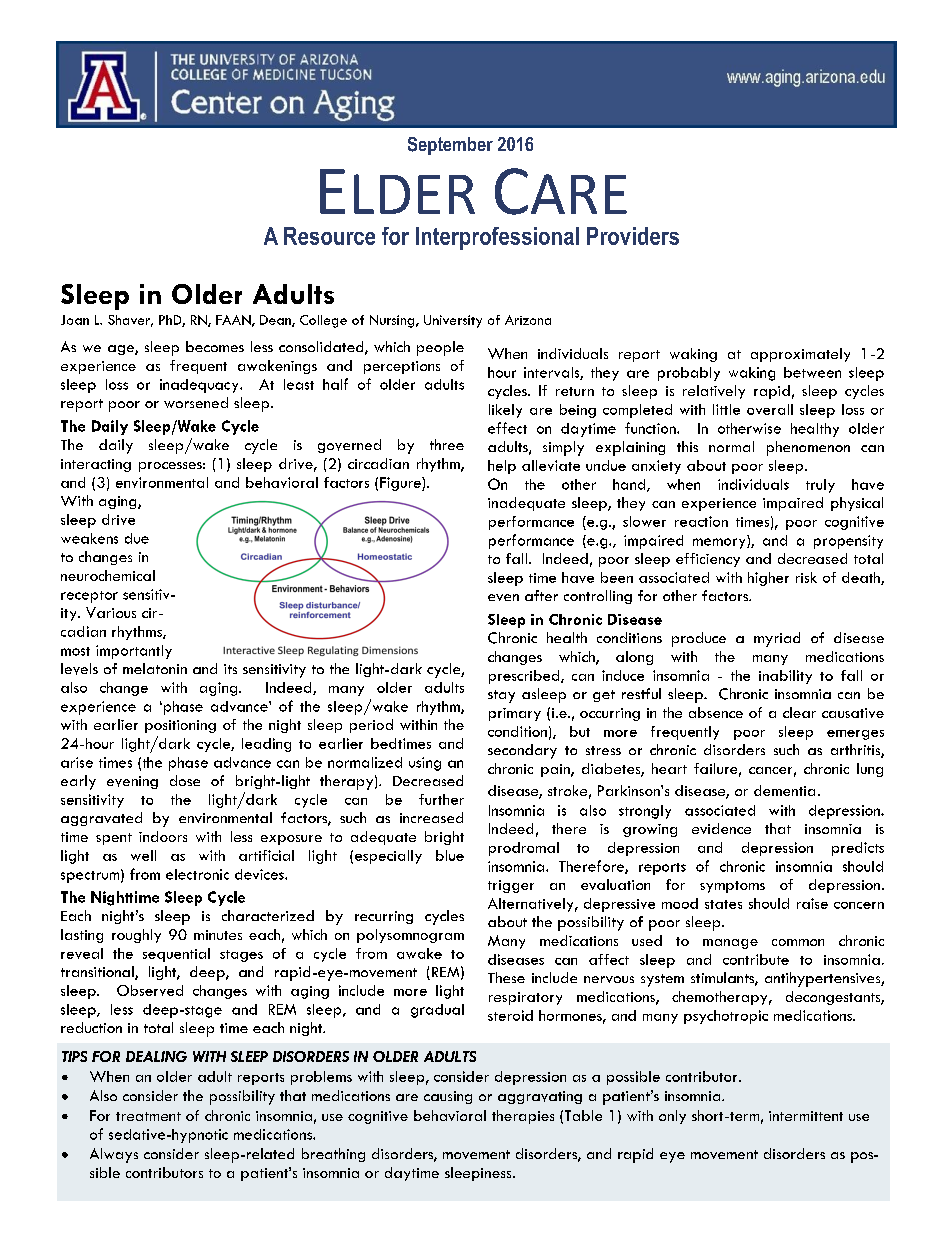  I want to click on treatment, so click(148, 1116).
